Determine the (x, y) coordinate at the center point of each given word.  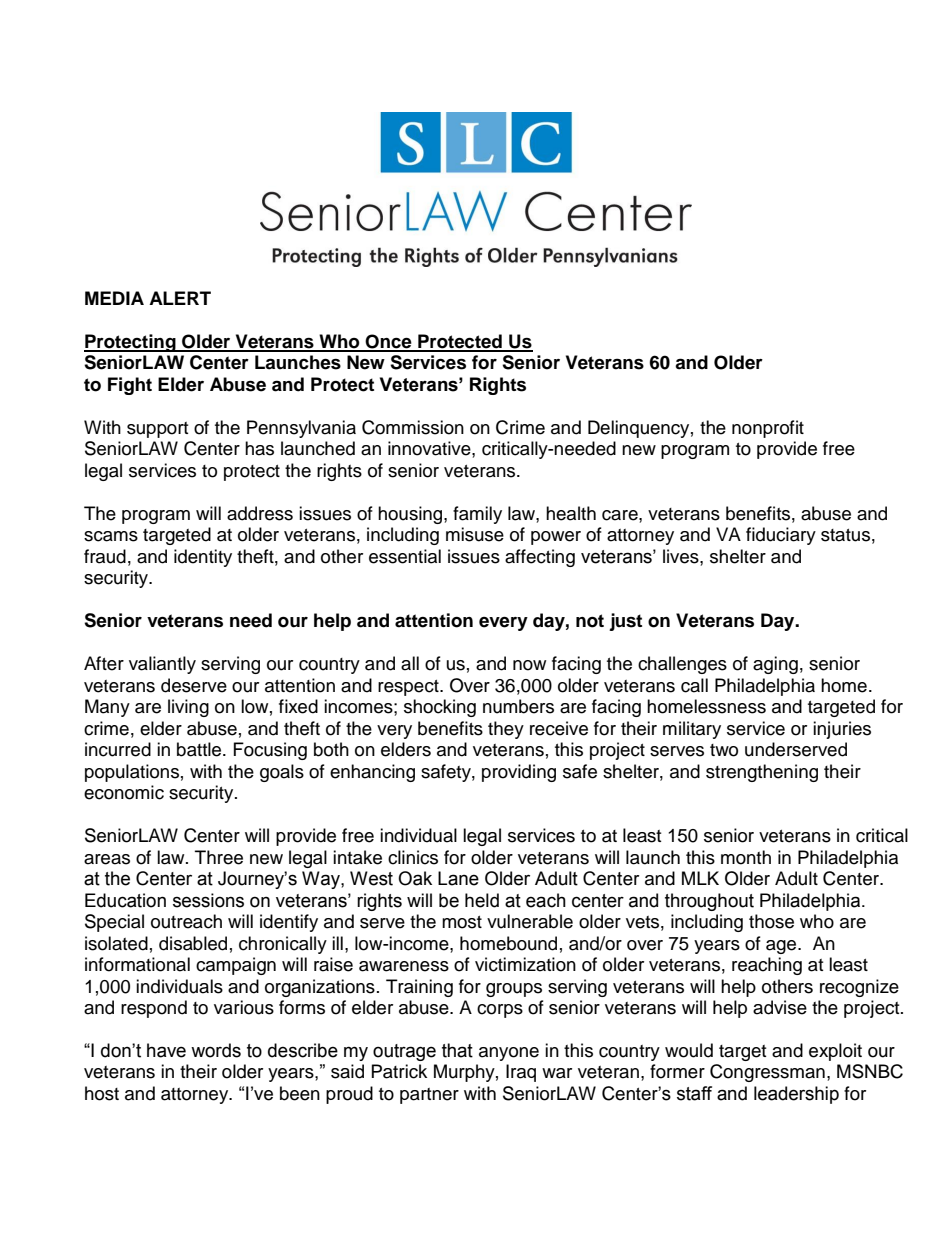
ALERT (180, 298)
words (216, 1050)
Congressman (767, 1073)
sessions (208, 900)
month (746, 857)
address (260, 513)
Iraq (521, 1073)
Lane (458, 878)
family (477, 515)
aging (775, 665)
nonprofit (768, 429)
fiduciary (781, 536)
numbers (518, 706)
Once (389, 342)
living (188, 708)
